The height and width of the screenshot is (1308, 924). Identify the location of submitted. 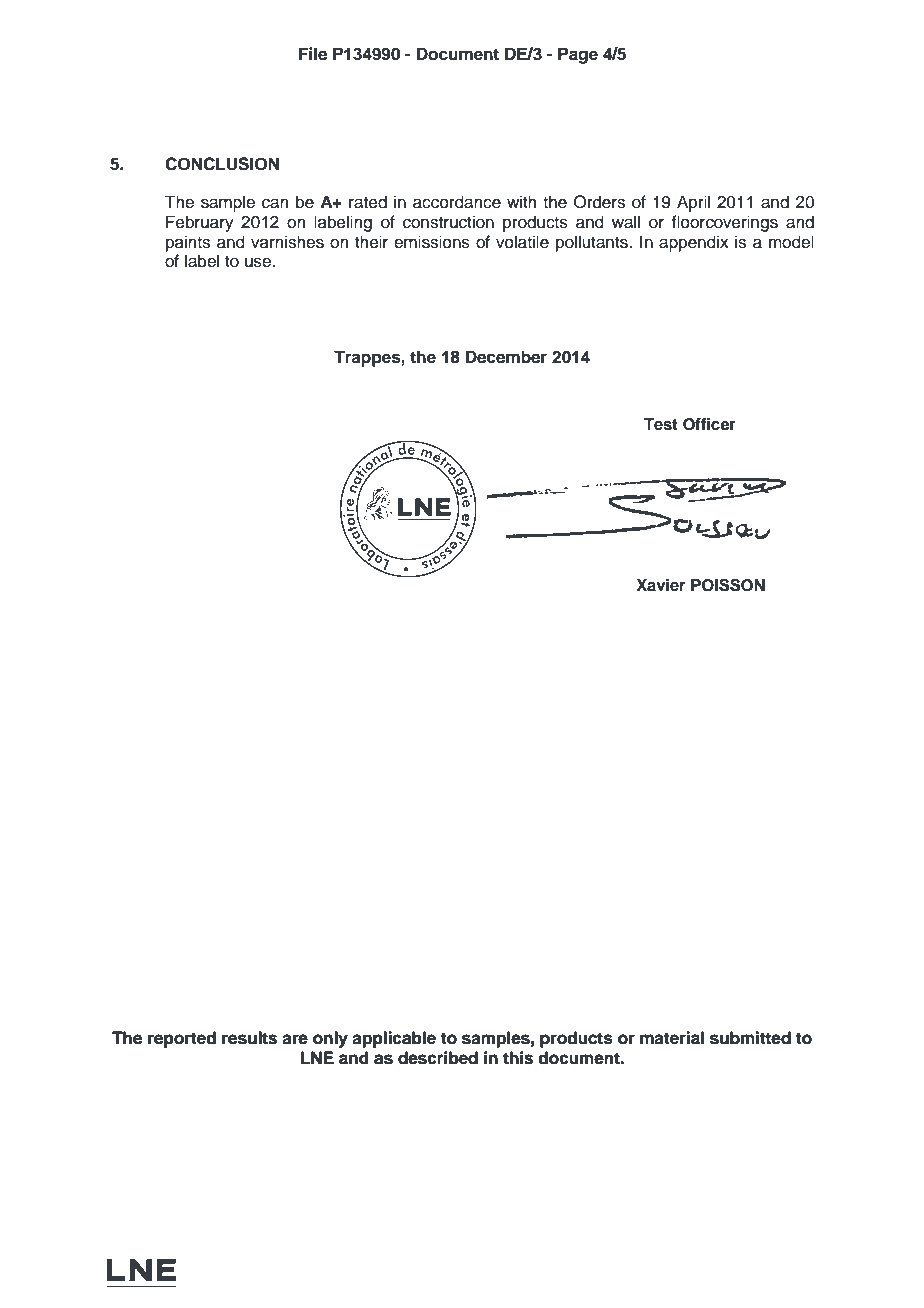
(750, 1038).
